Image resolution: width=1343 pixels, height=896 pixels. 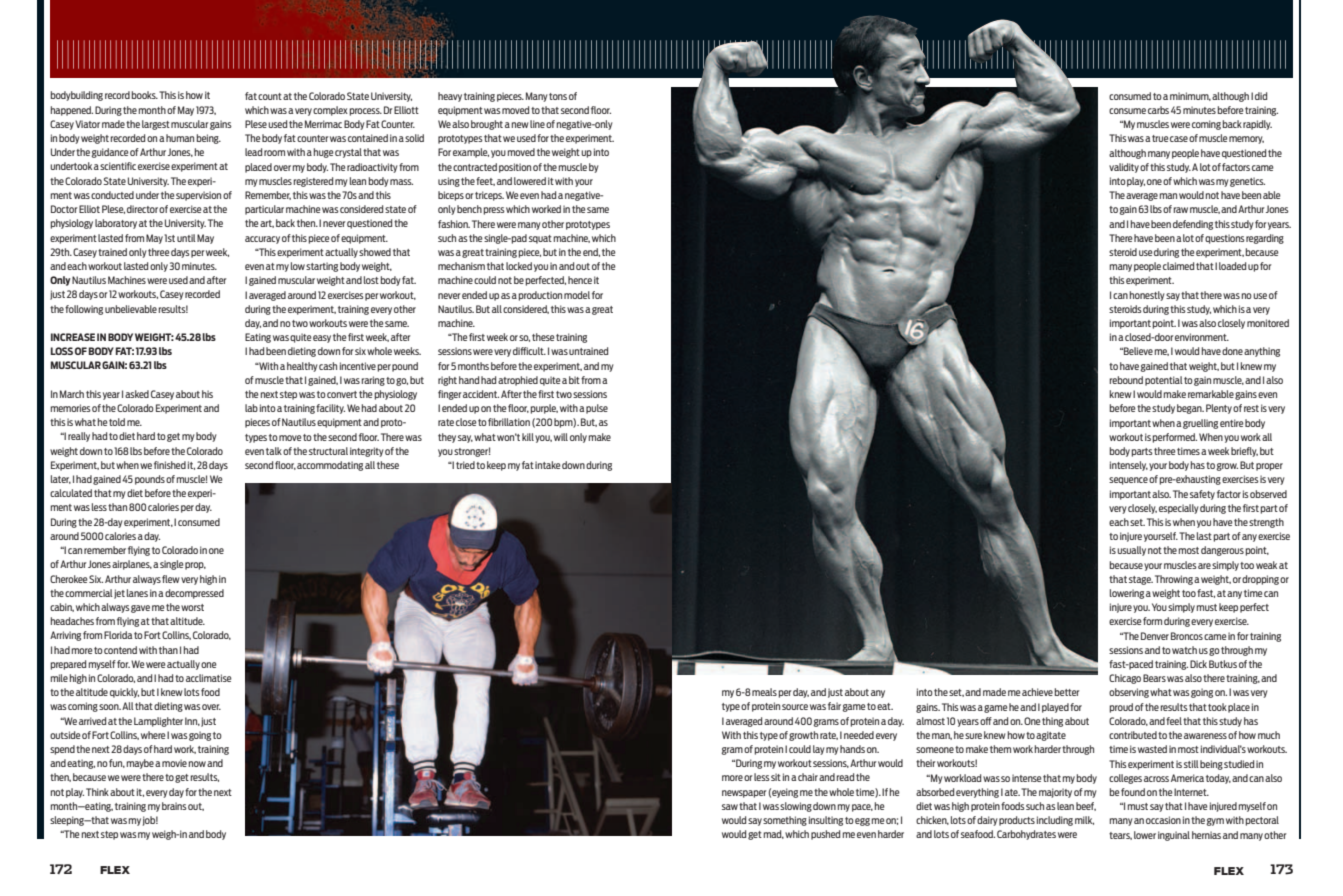 What do you see at coordinates (730, 807) in the screenshot?
I see `saw` at bounding box center [730, 807].
